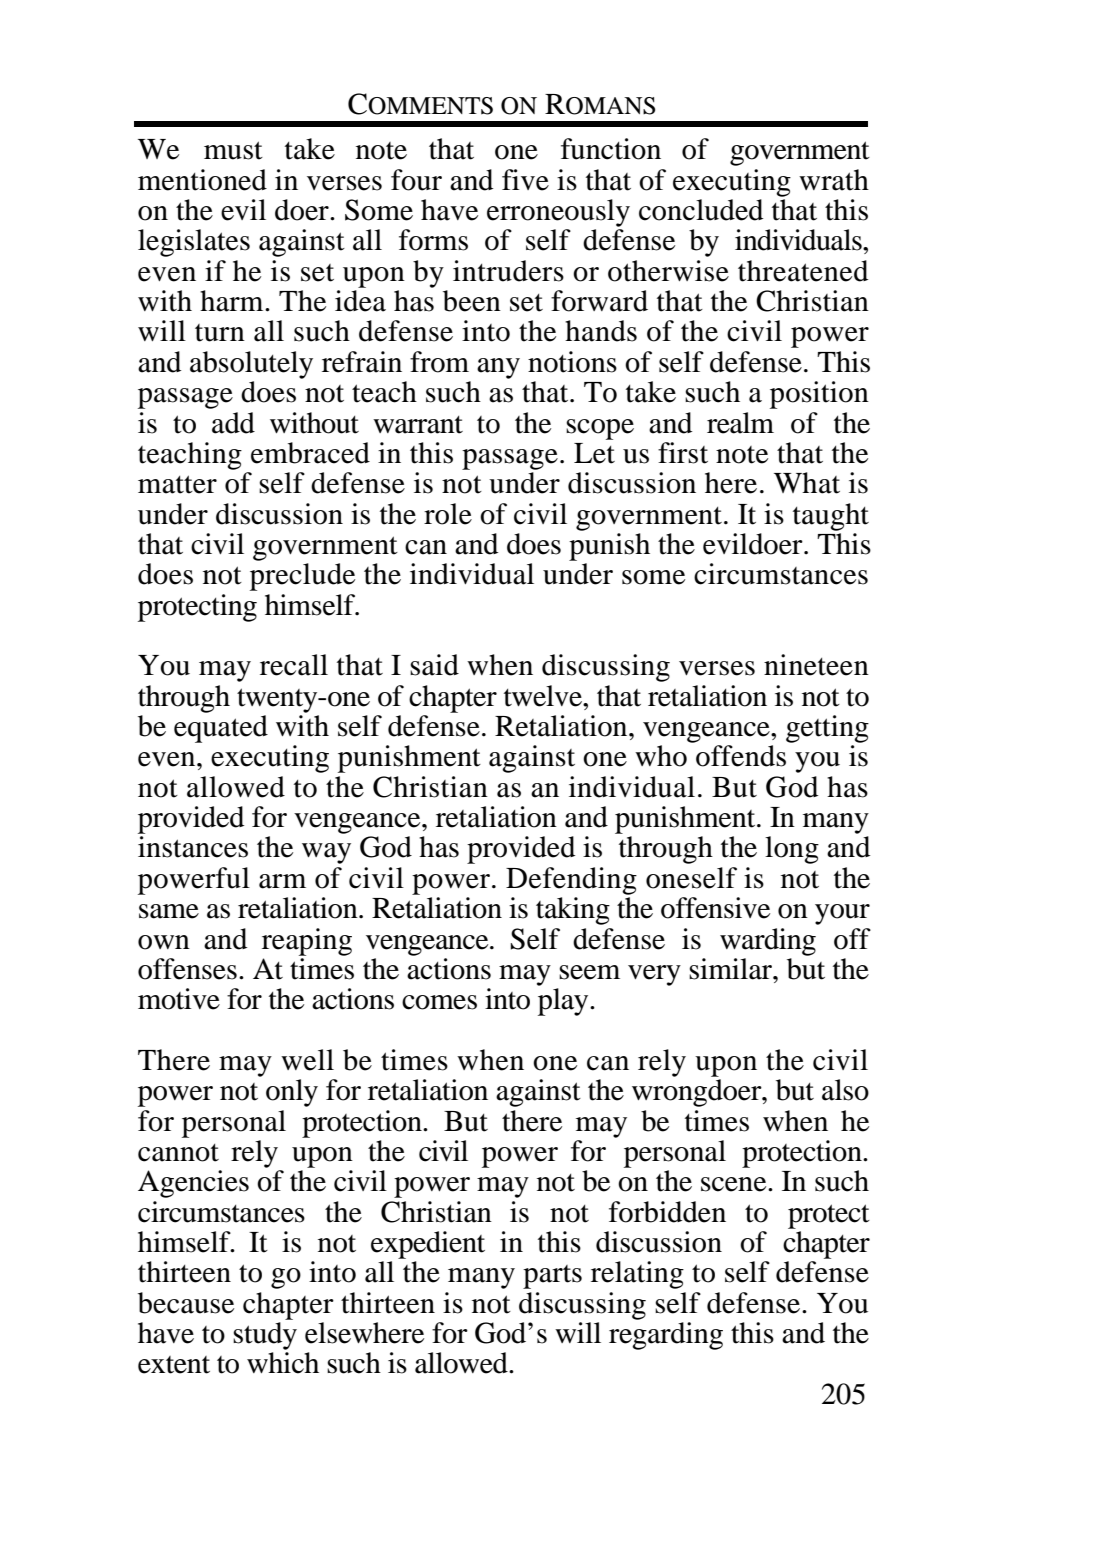 The width and height of the image is (1093, 1548). Describe the element at coordinates (233, 423) in the image. I see `add` at that location.
